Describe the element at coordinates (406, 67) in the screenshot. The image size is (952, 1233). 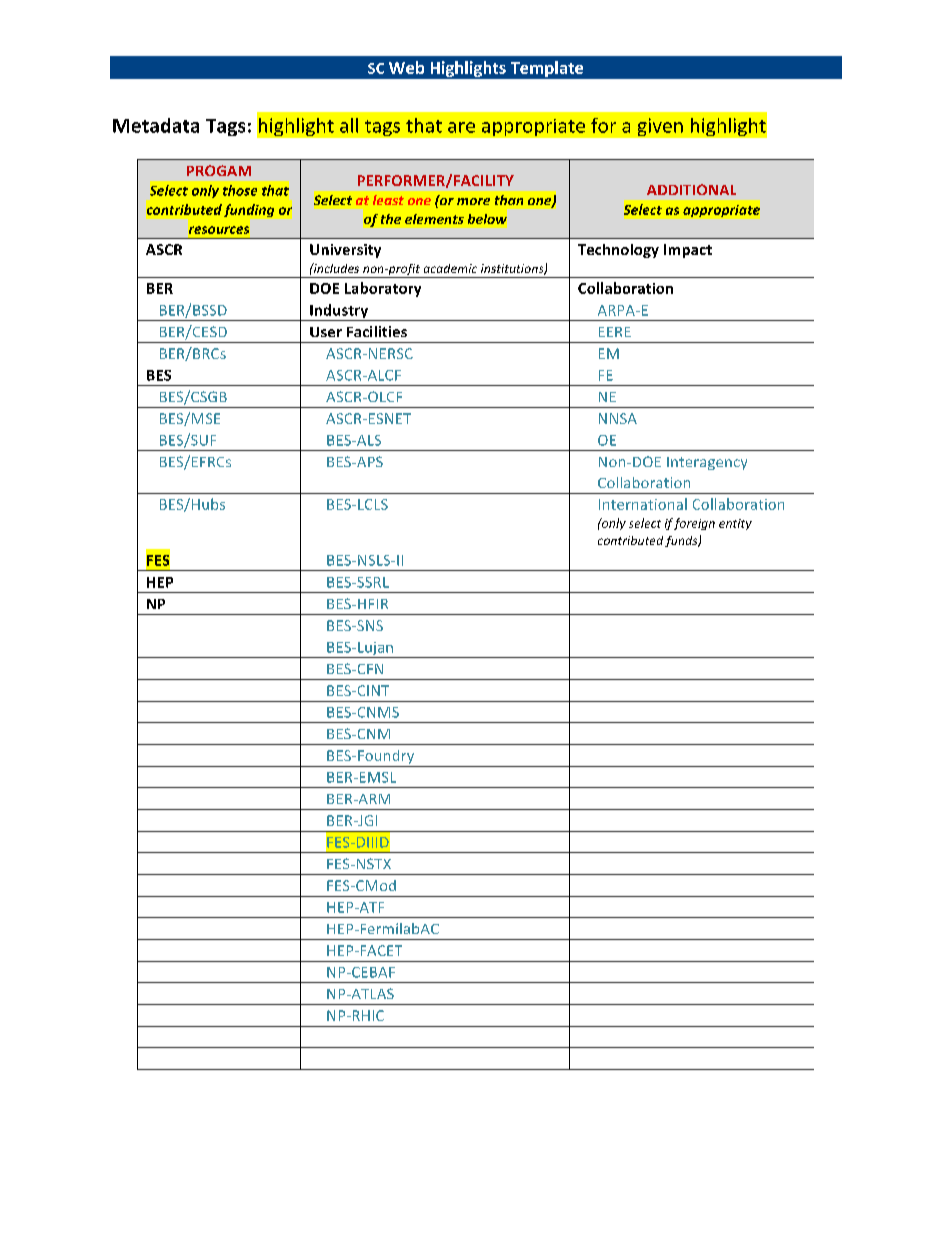
I see `Web` at that location.
